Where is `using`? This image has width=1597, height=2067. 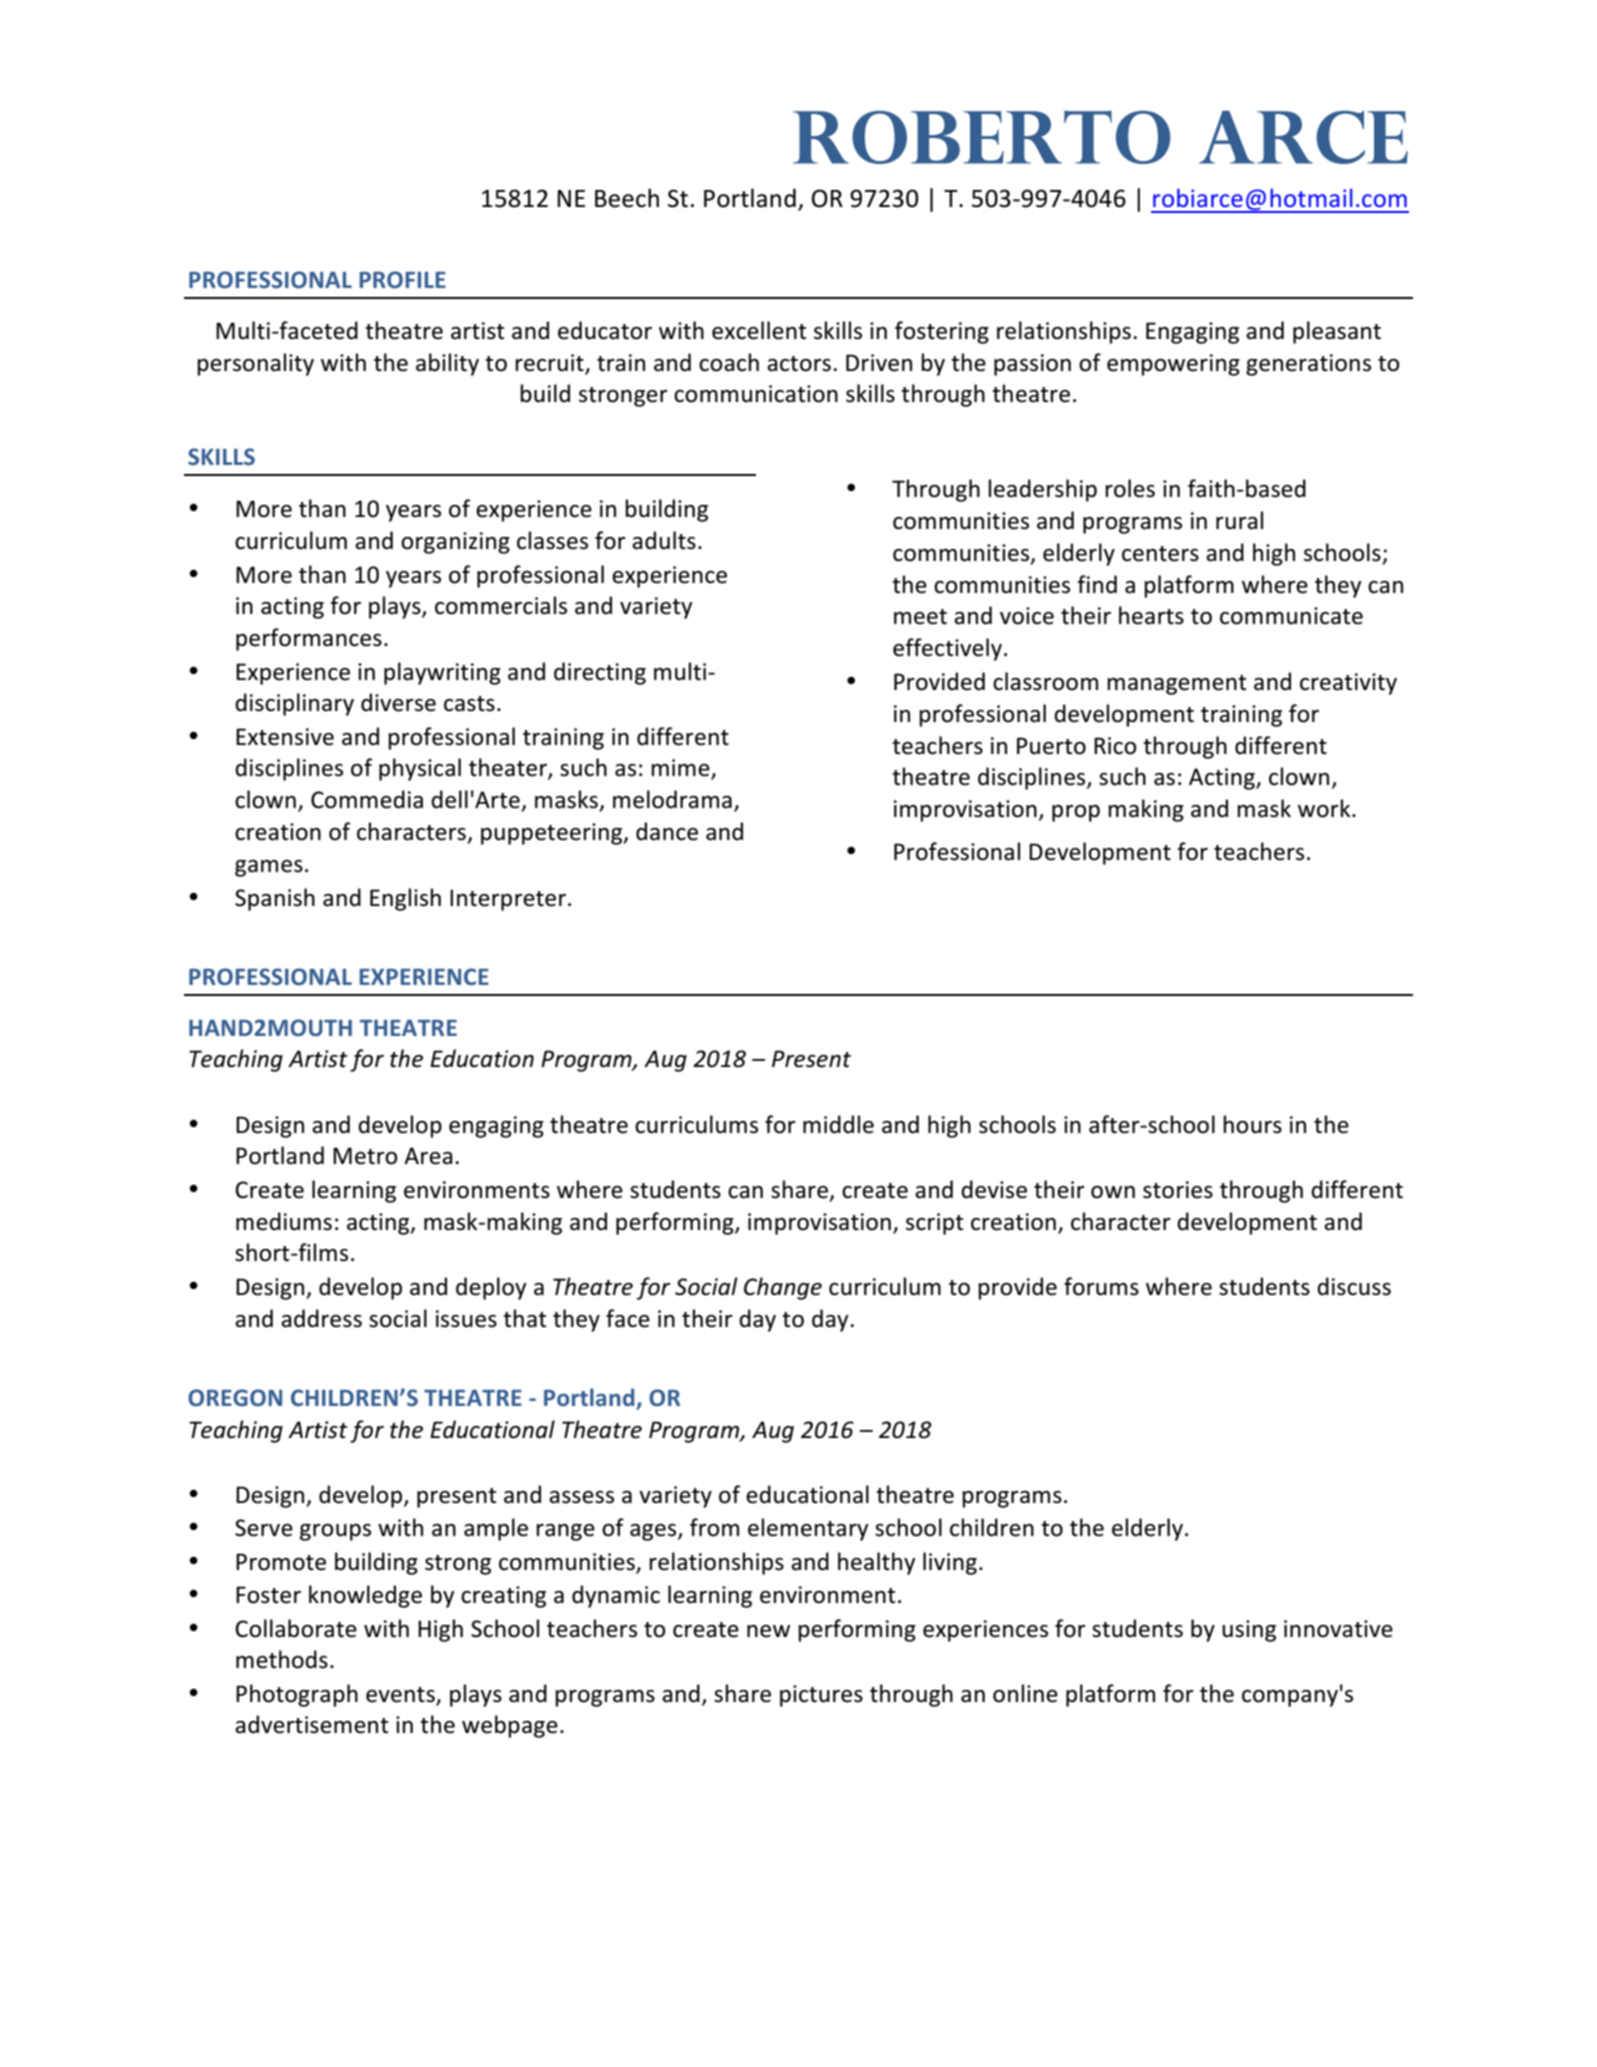 using is located at coordinates (1249, 1631).
